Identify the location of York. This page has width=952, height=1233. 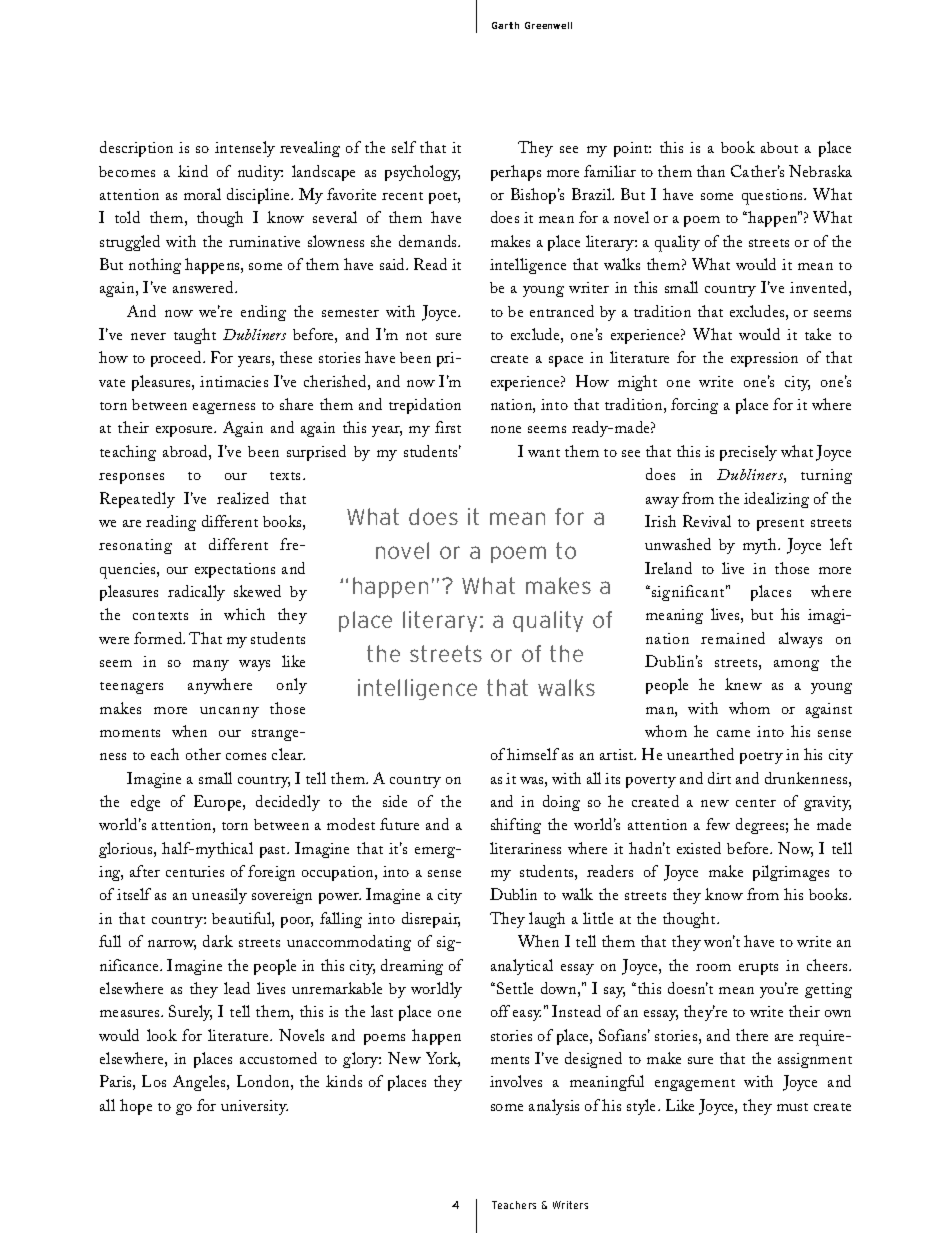
(443, 1059).
